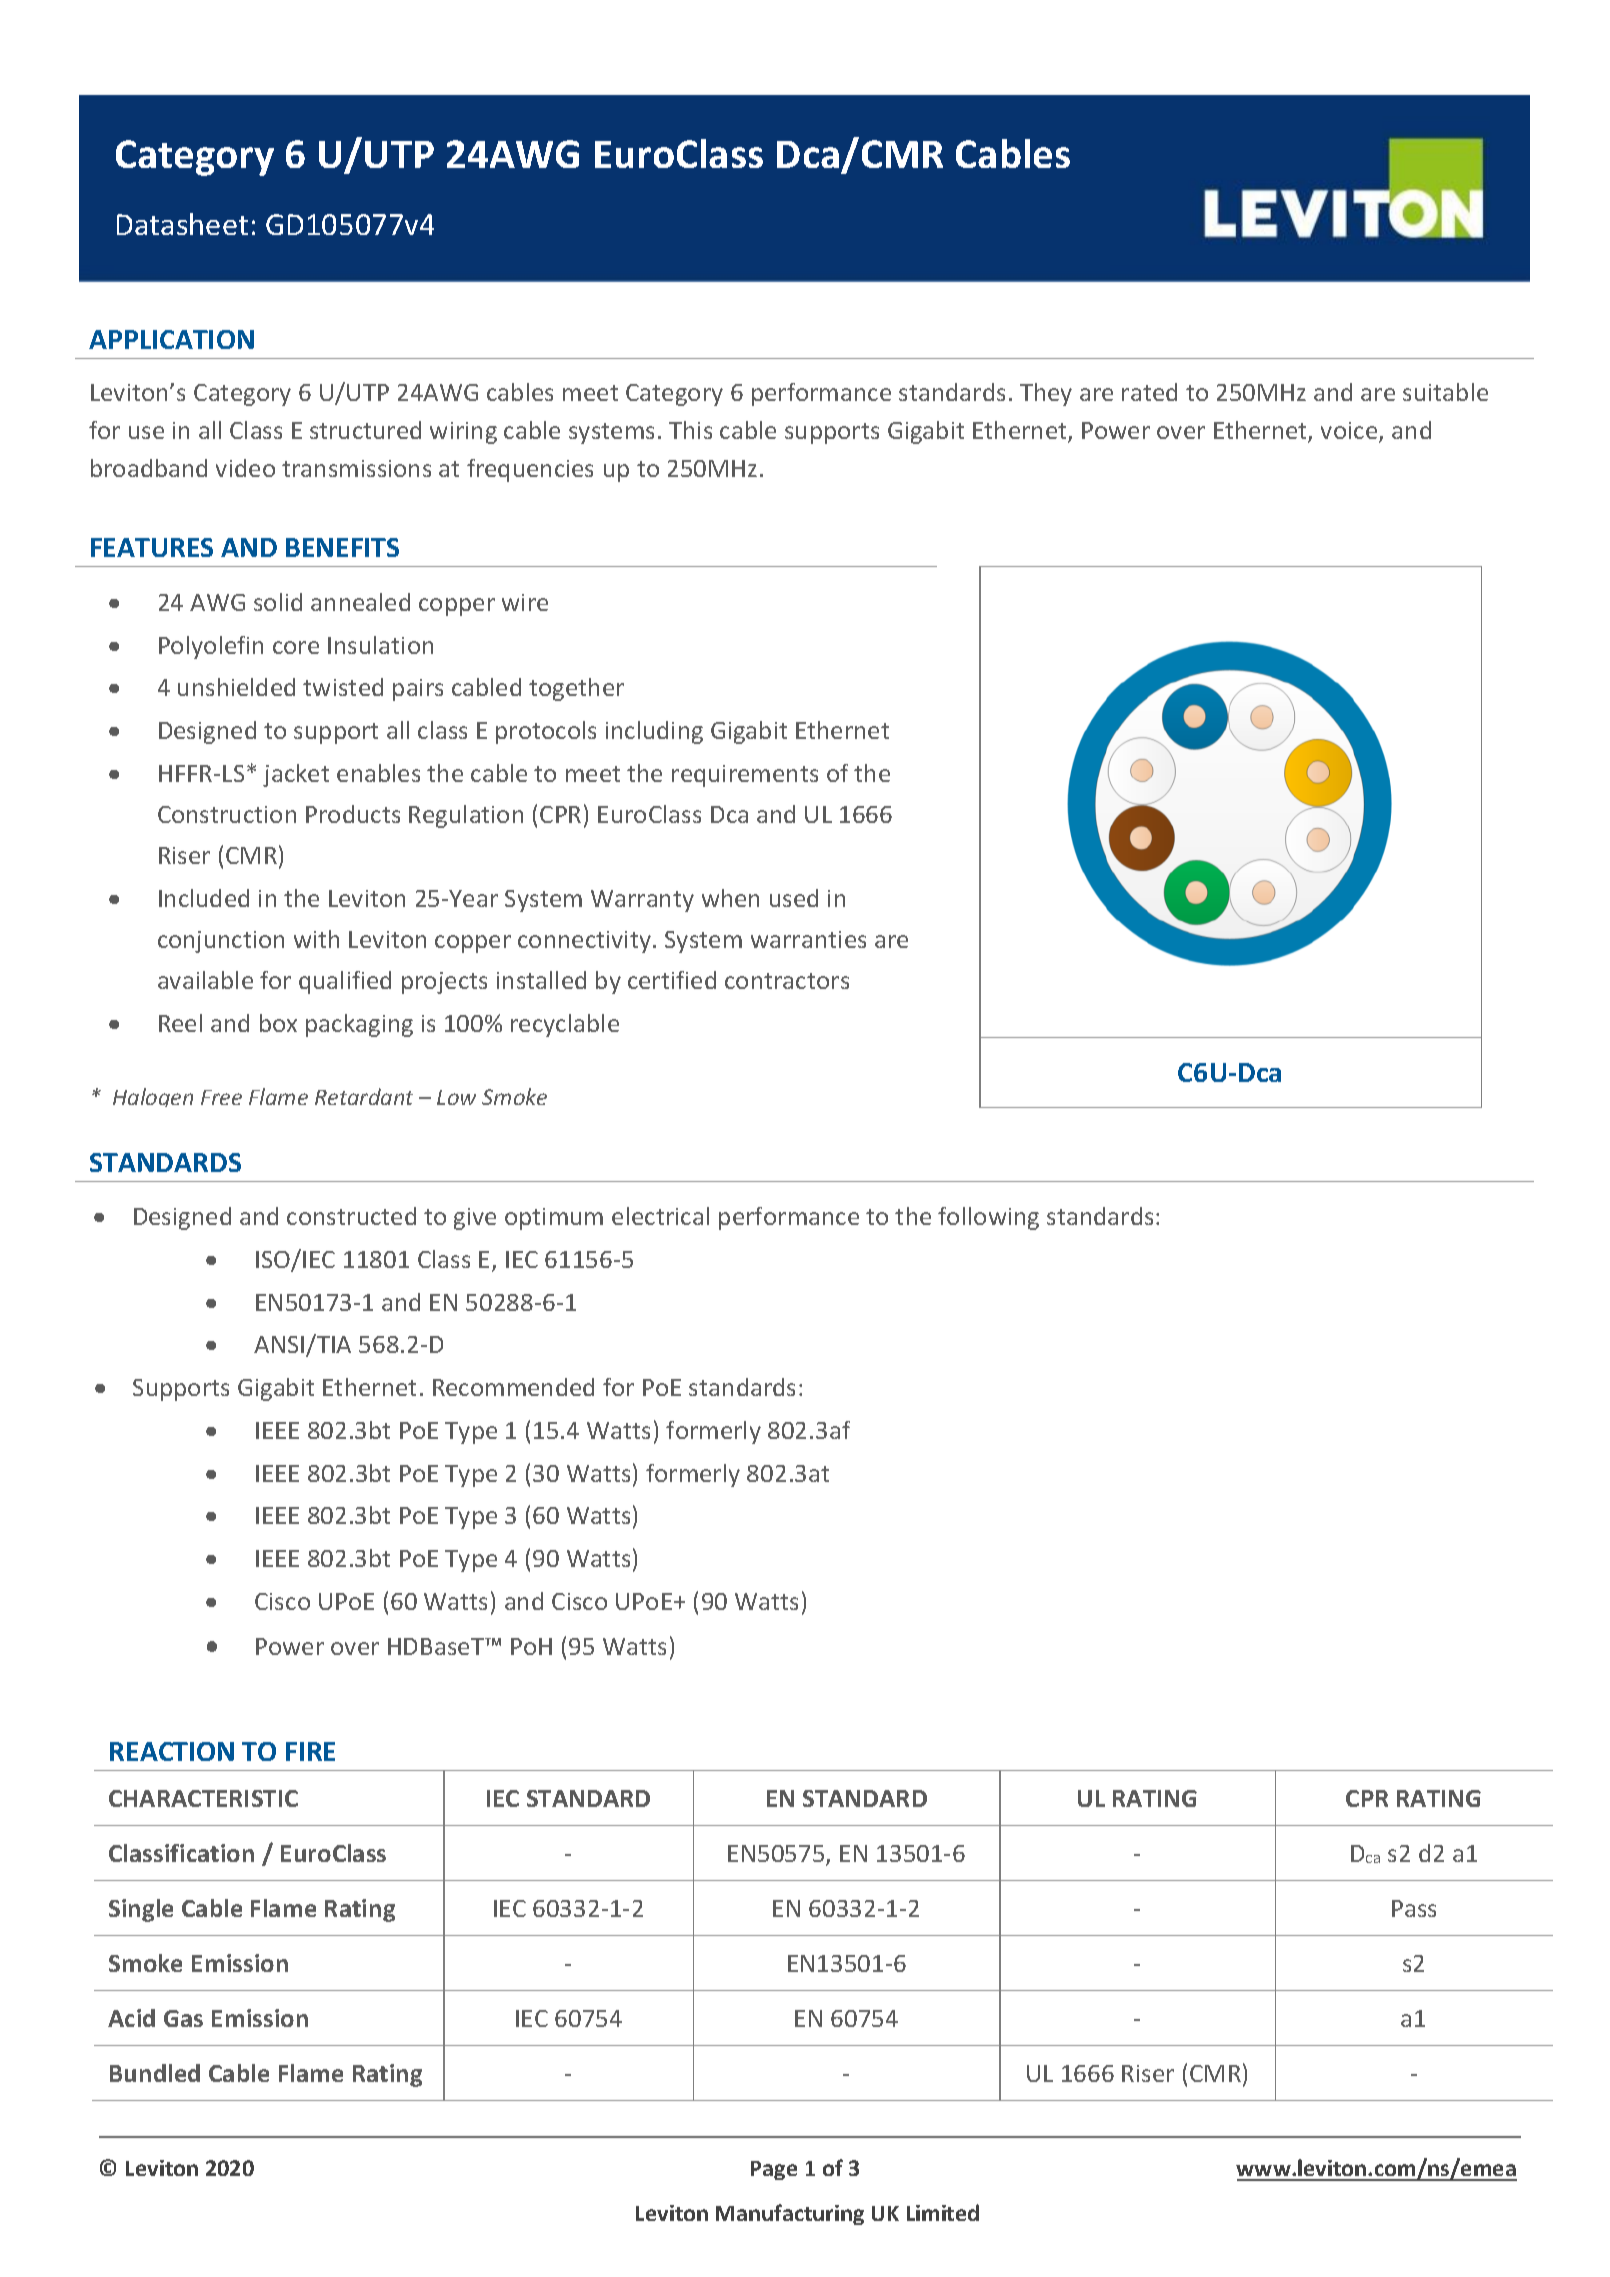  I want to click on This, so click(690, 430).
